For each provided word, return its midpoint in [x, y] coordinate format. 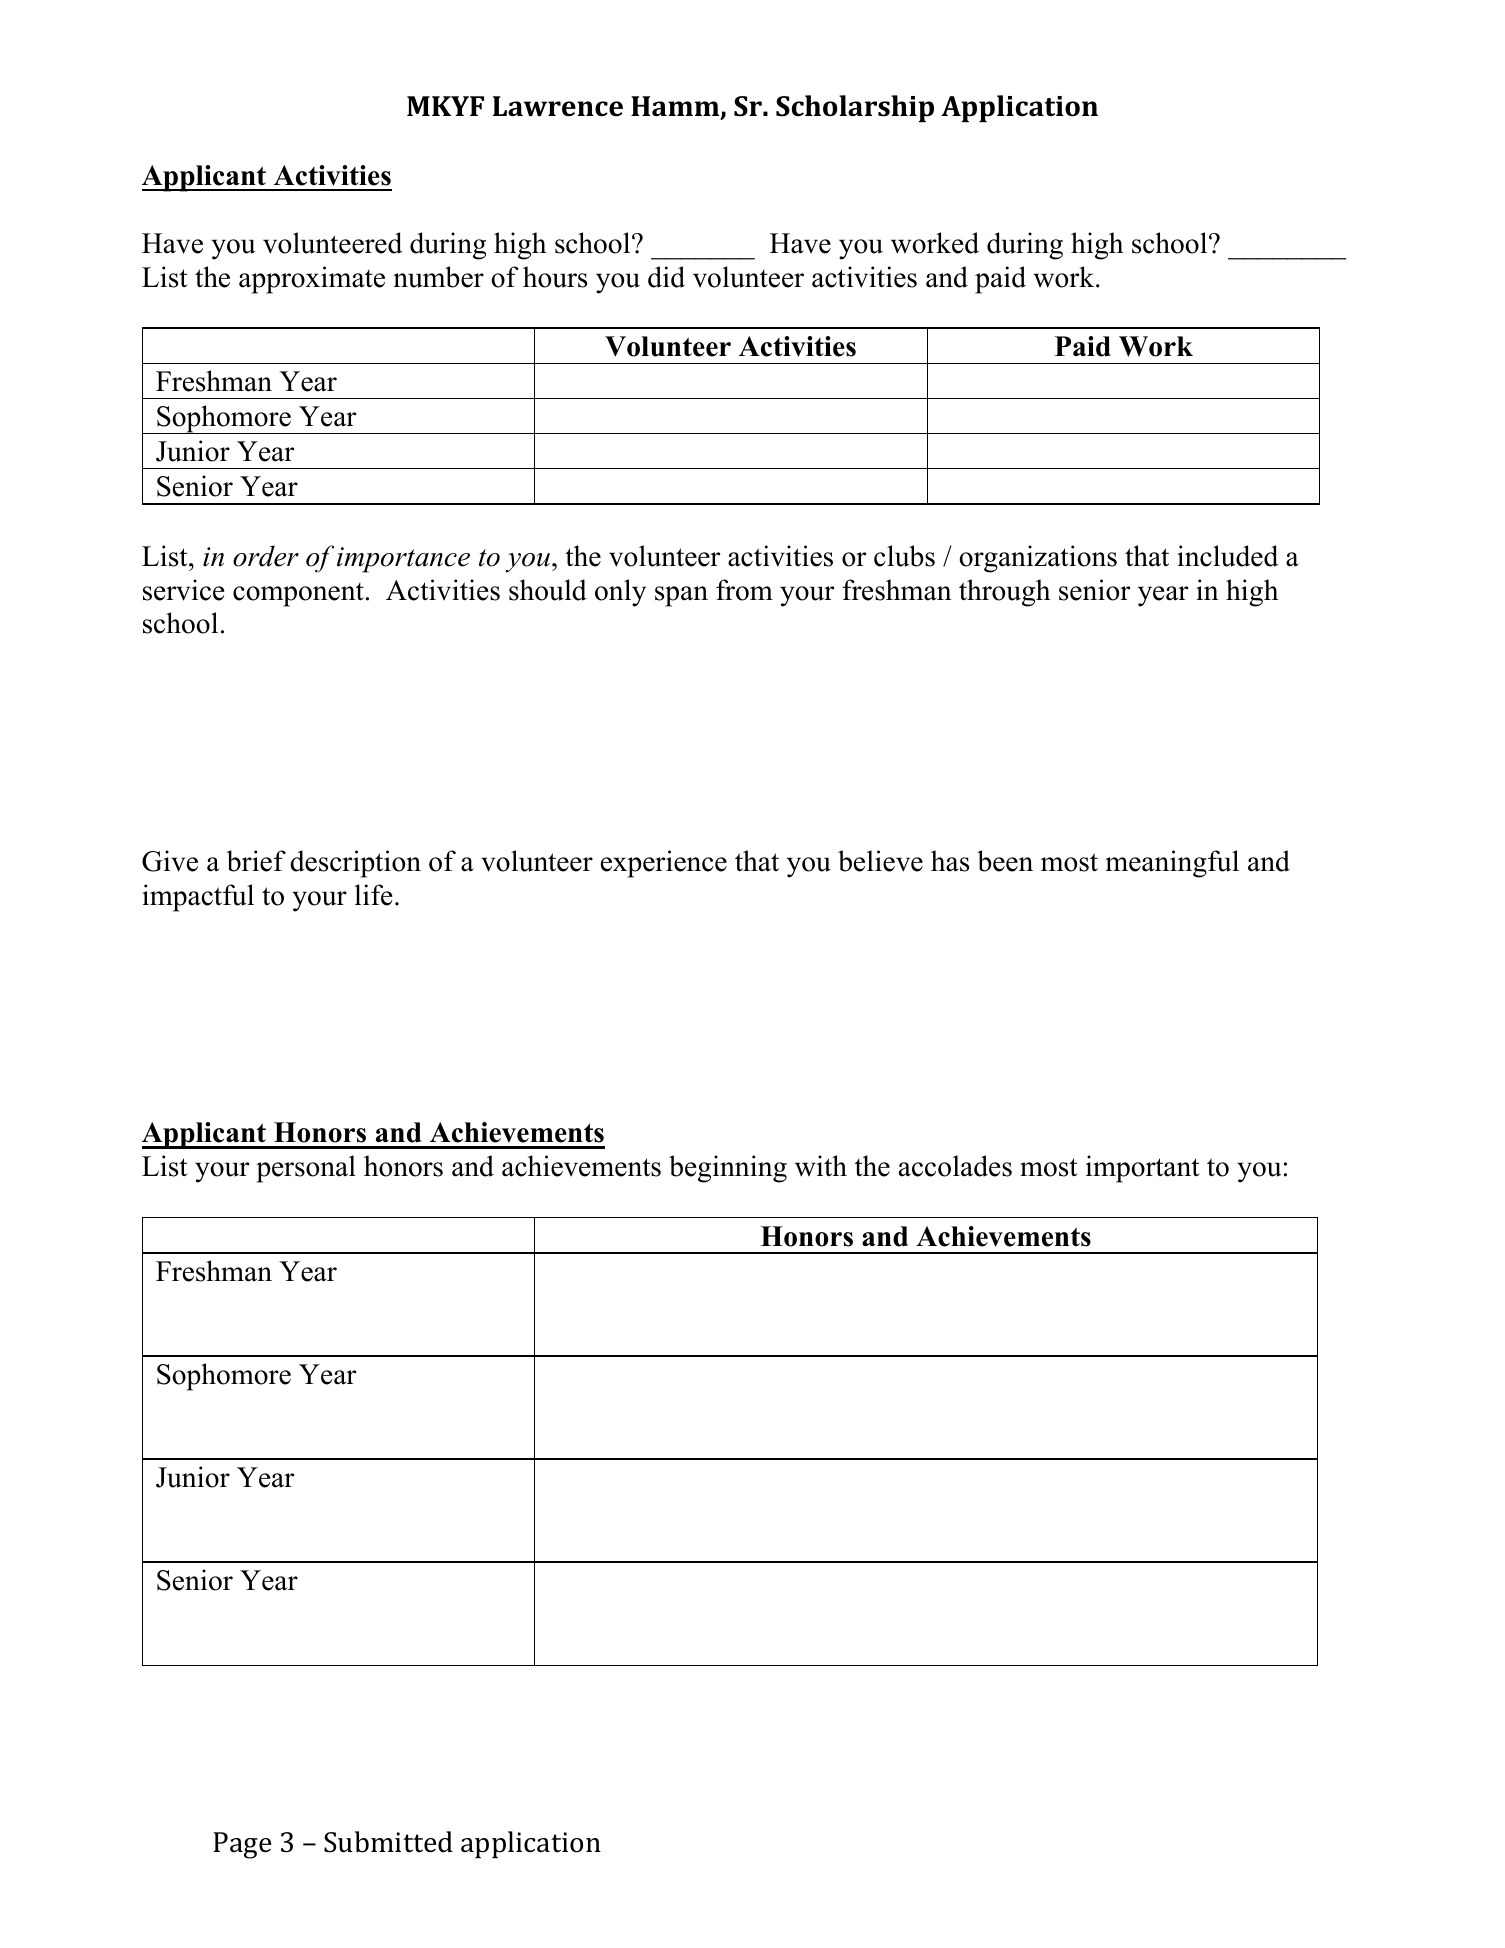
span [681, 596]
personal [306, 1169]
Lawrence [558, 106]
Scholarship [855, 108]
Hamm [676, 107]
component [298, 595]
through [1004, 593]
